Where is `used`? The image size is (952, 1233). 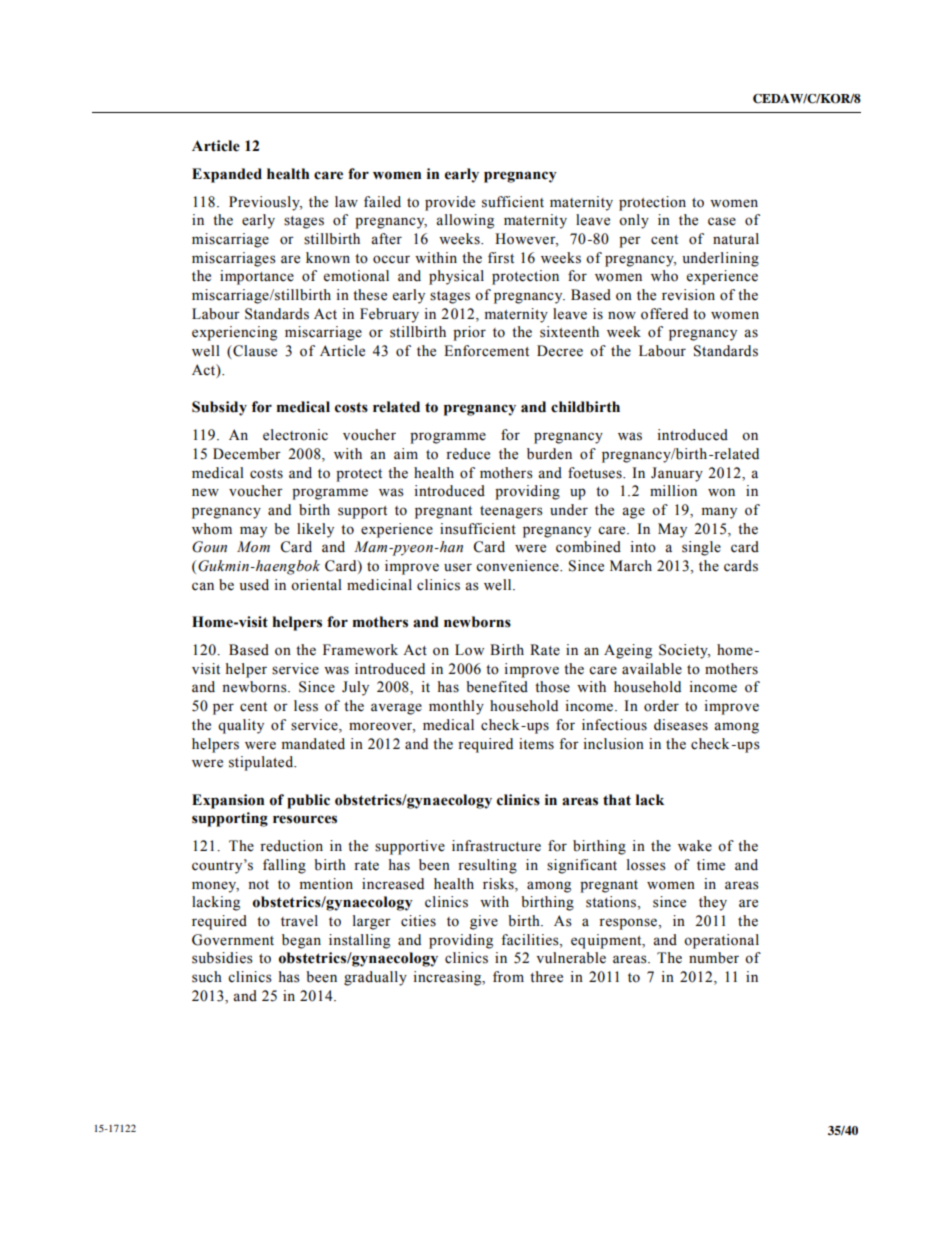
used is located at coordinates (254, 585).
